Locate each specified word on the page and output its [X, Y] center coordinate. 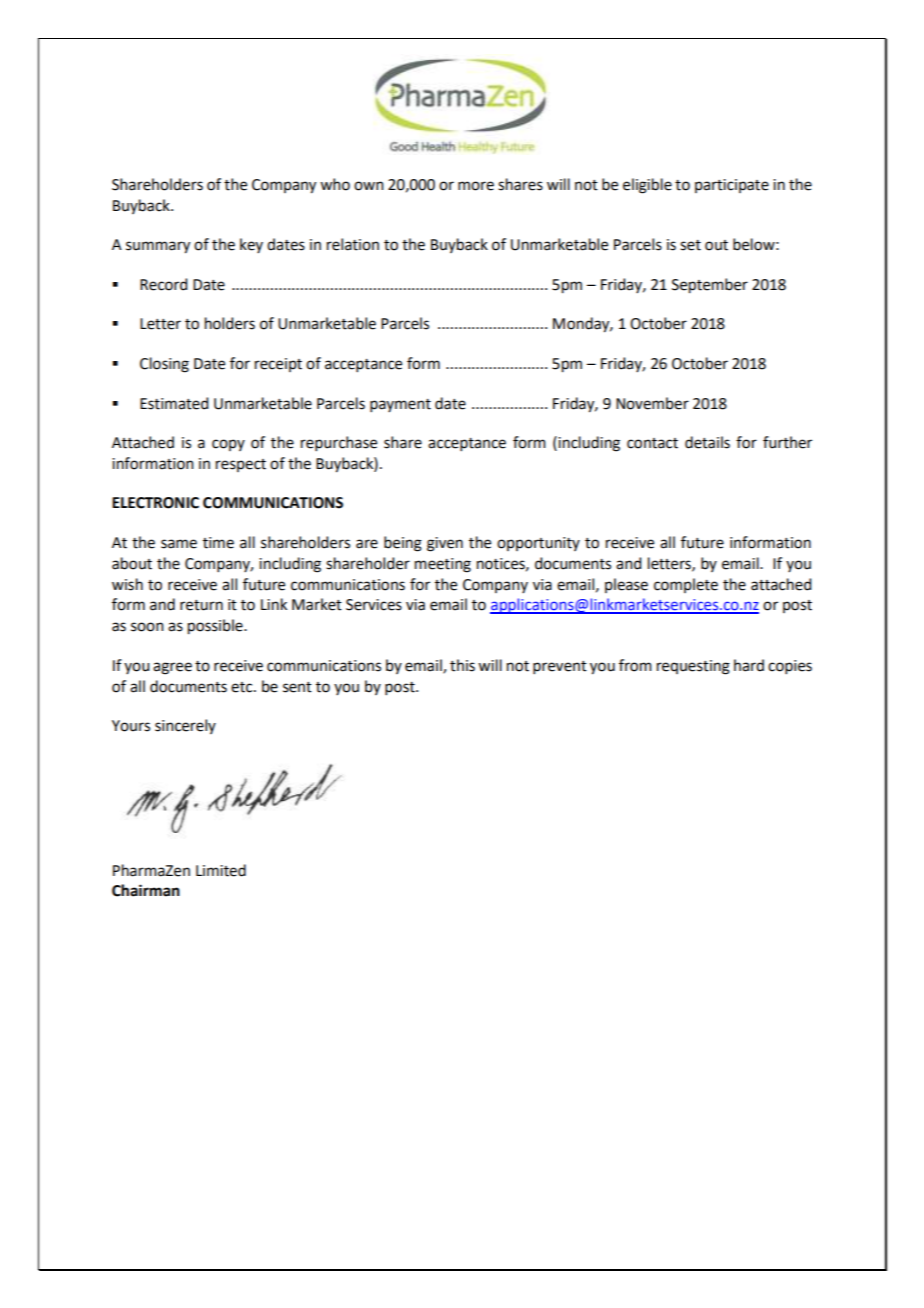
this [462, 665]
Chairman [146, 890]
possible [216, 627]
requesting [693, 667]
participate [732, 186]
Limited [221, 870]
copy [228, 445]
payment [400, 405]
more [476, 186]
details [707, 442]
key [251, 245]
